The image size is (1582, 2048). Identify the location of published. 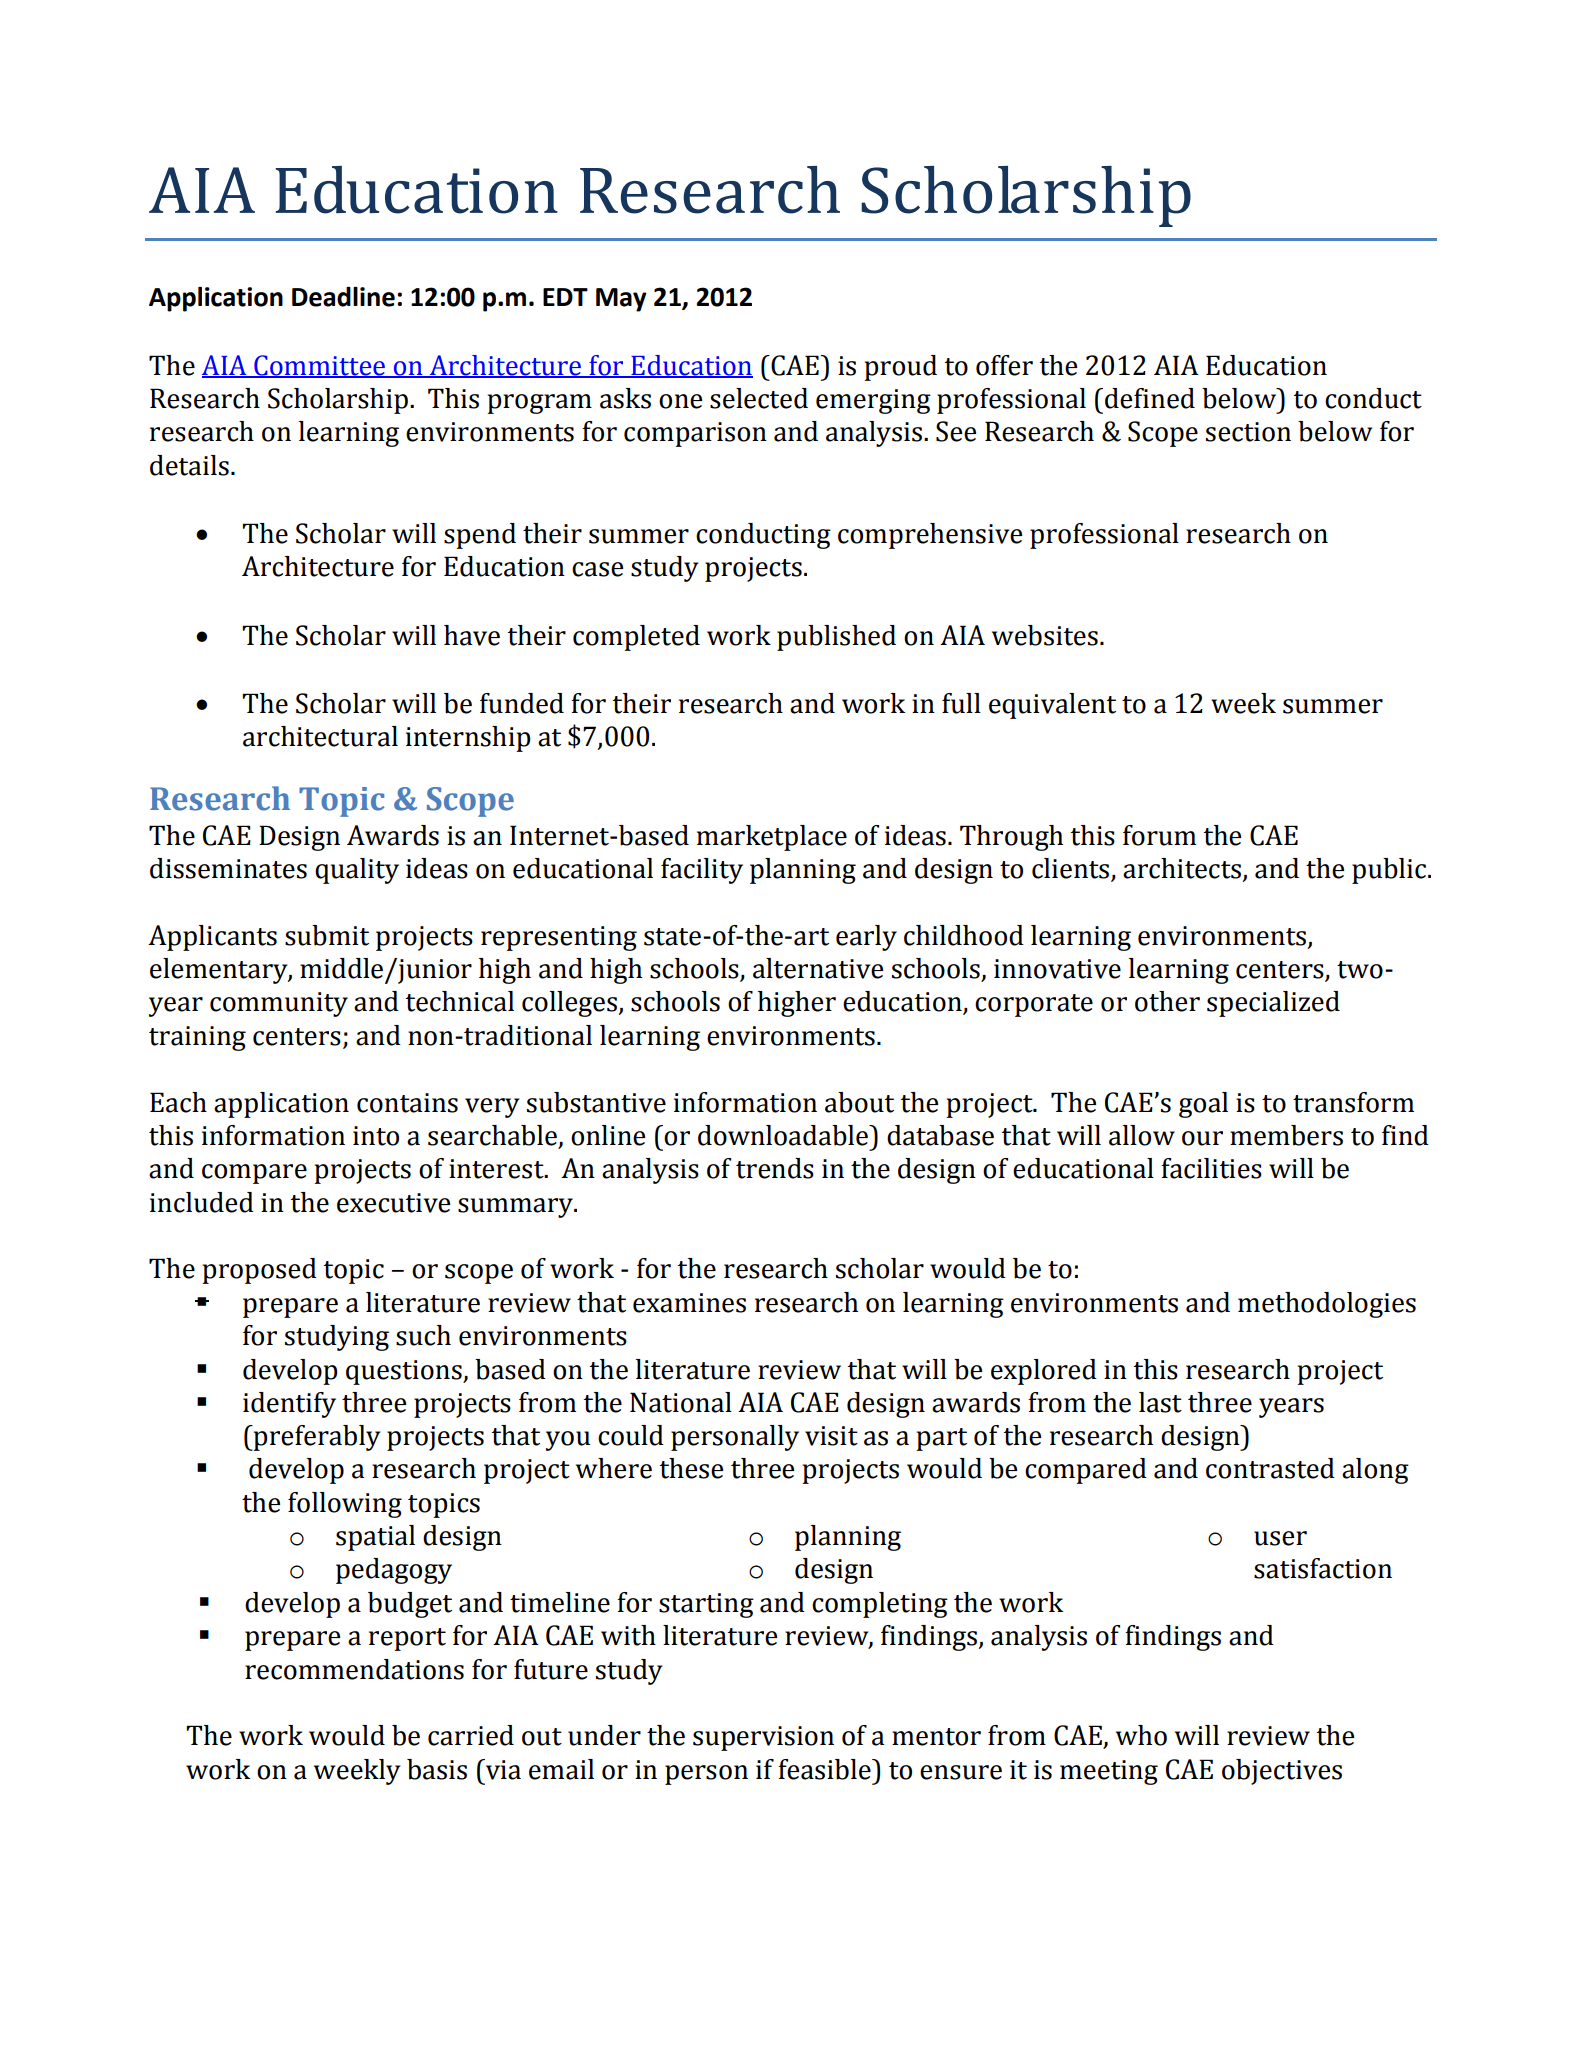
(836, 638).
